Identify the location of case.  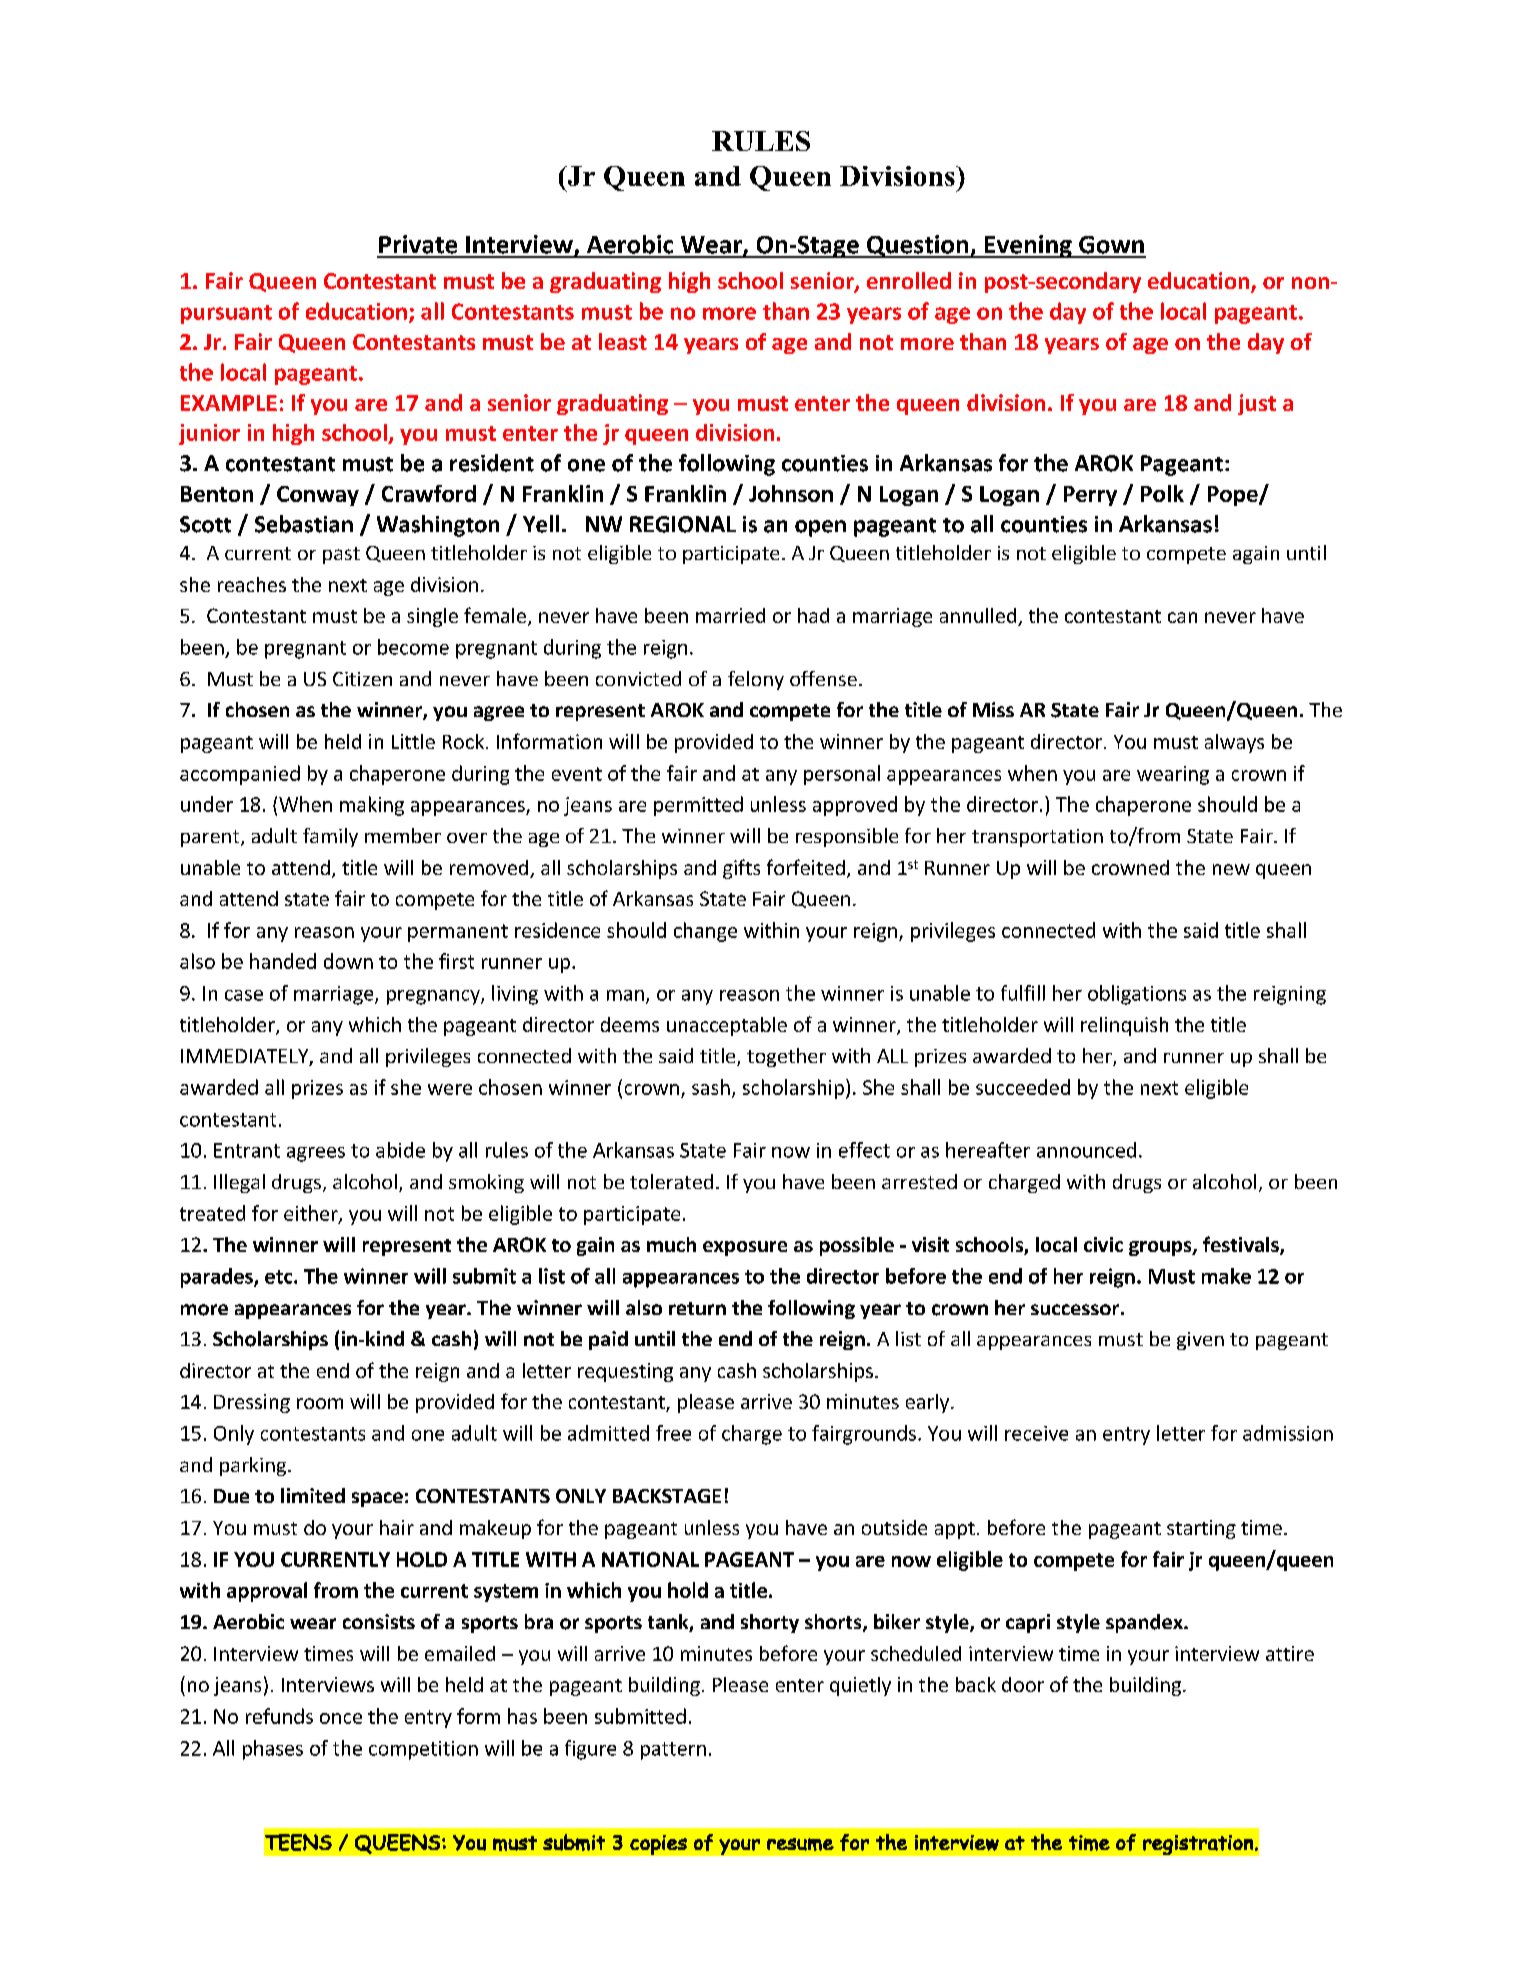
(244, 995).
